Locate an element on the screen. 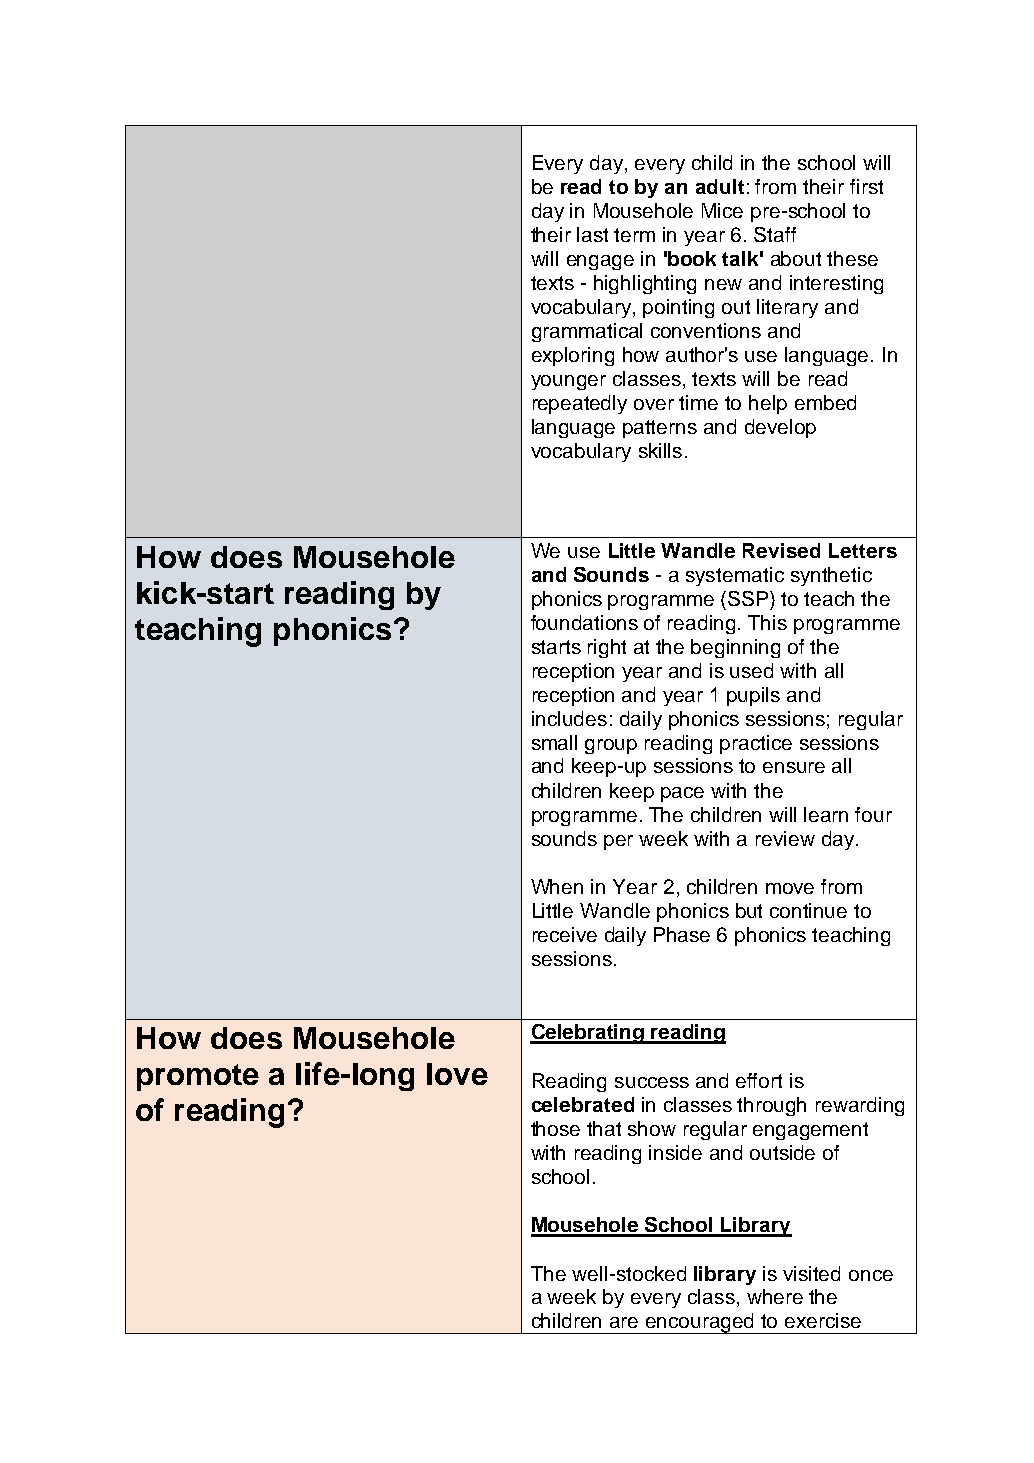 The image size is (1034, 1463). celebrated is located at coordinates (583, 1104).
